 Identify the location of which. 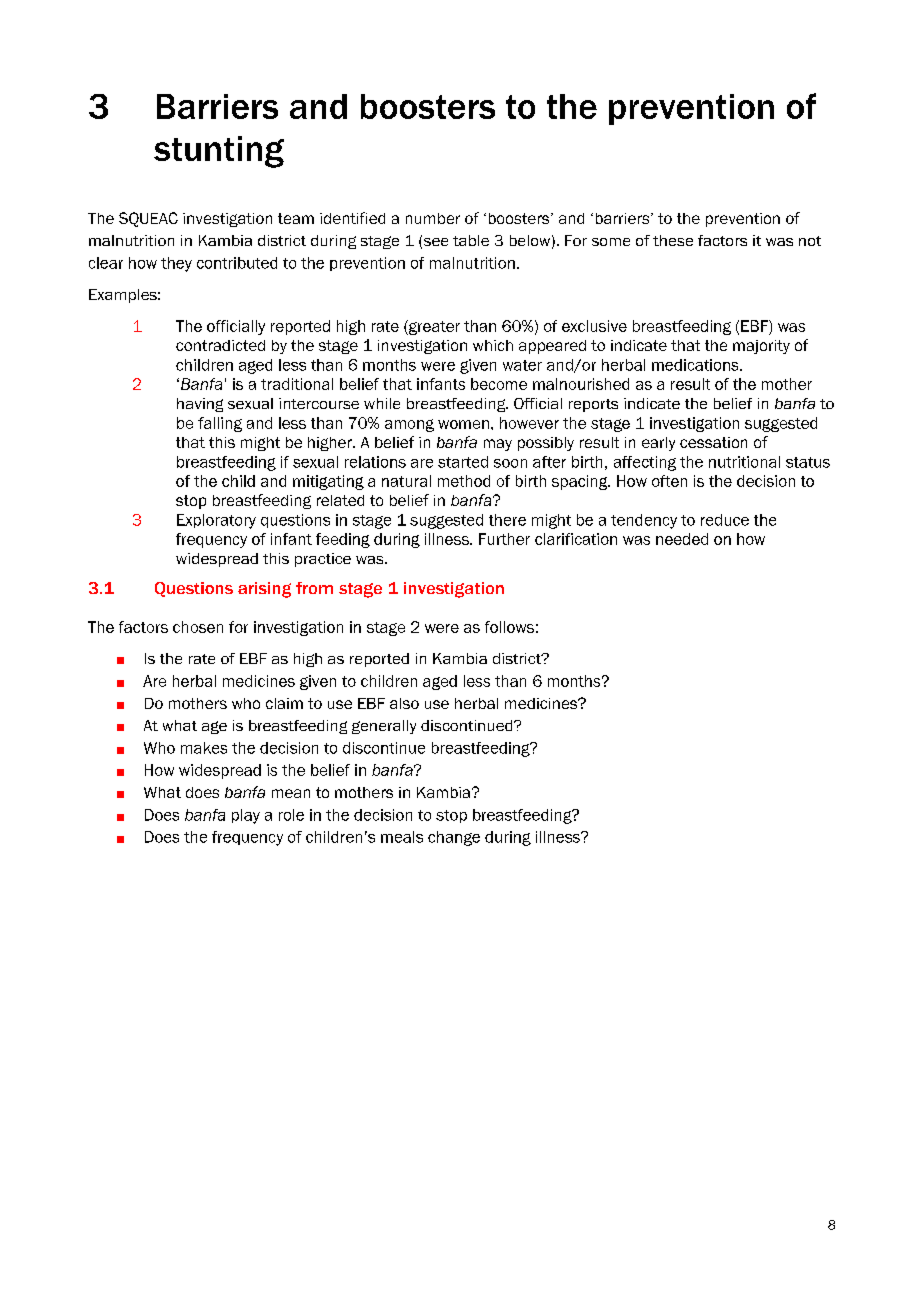
(493, 345).
